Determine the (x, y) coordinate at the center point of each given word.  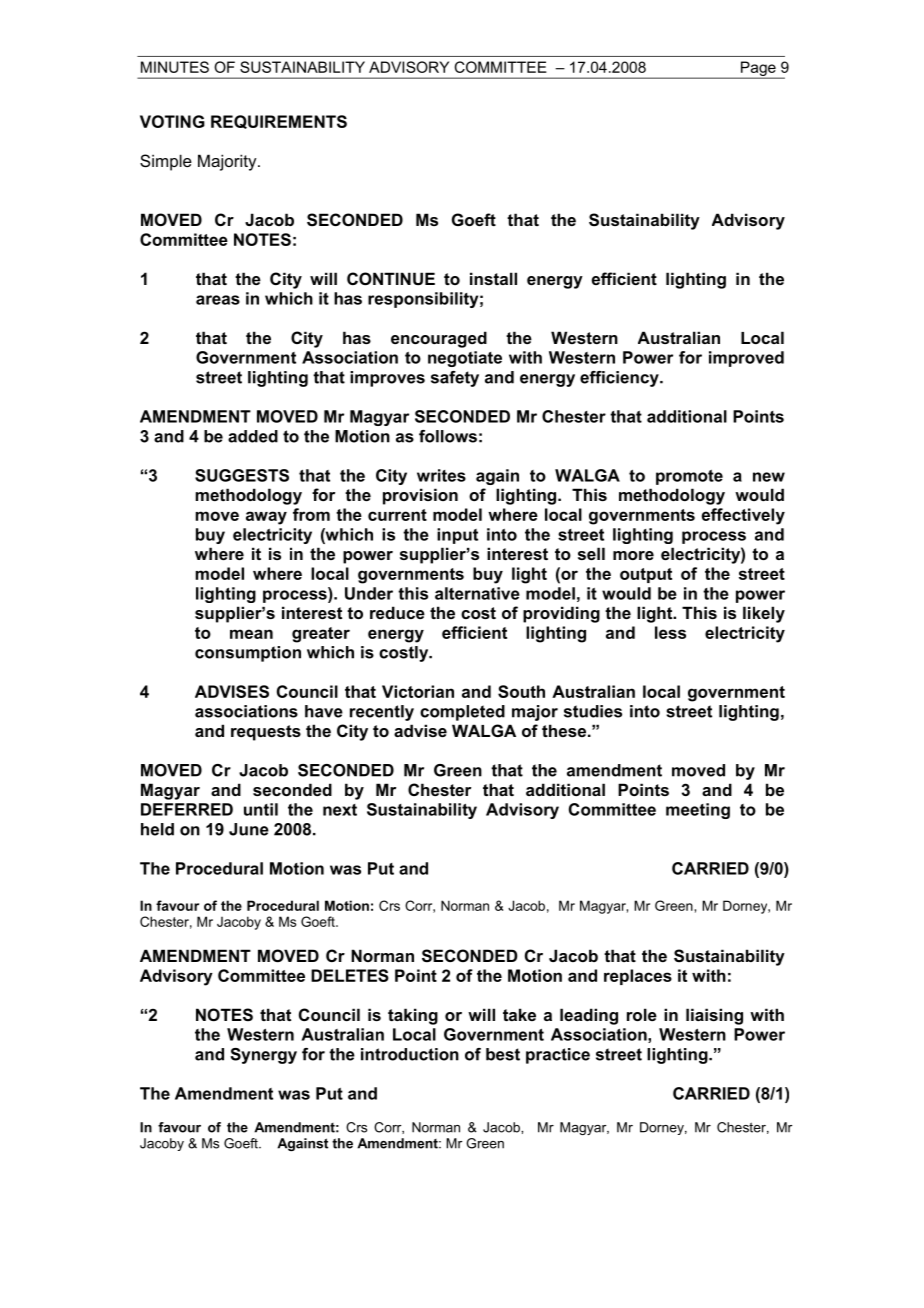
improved (746, 359)
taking (413, 1016)
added (253, 436)
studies (593, 711)
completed (462, 713)
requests (266, 733)
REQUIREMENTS (279, 122)
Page (758, 69)
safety (455, 379)
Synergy (263, 1056)
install (493, 278)
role (642, 1014)
